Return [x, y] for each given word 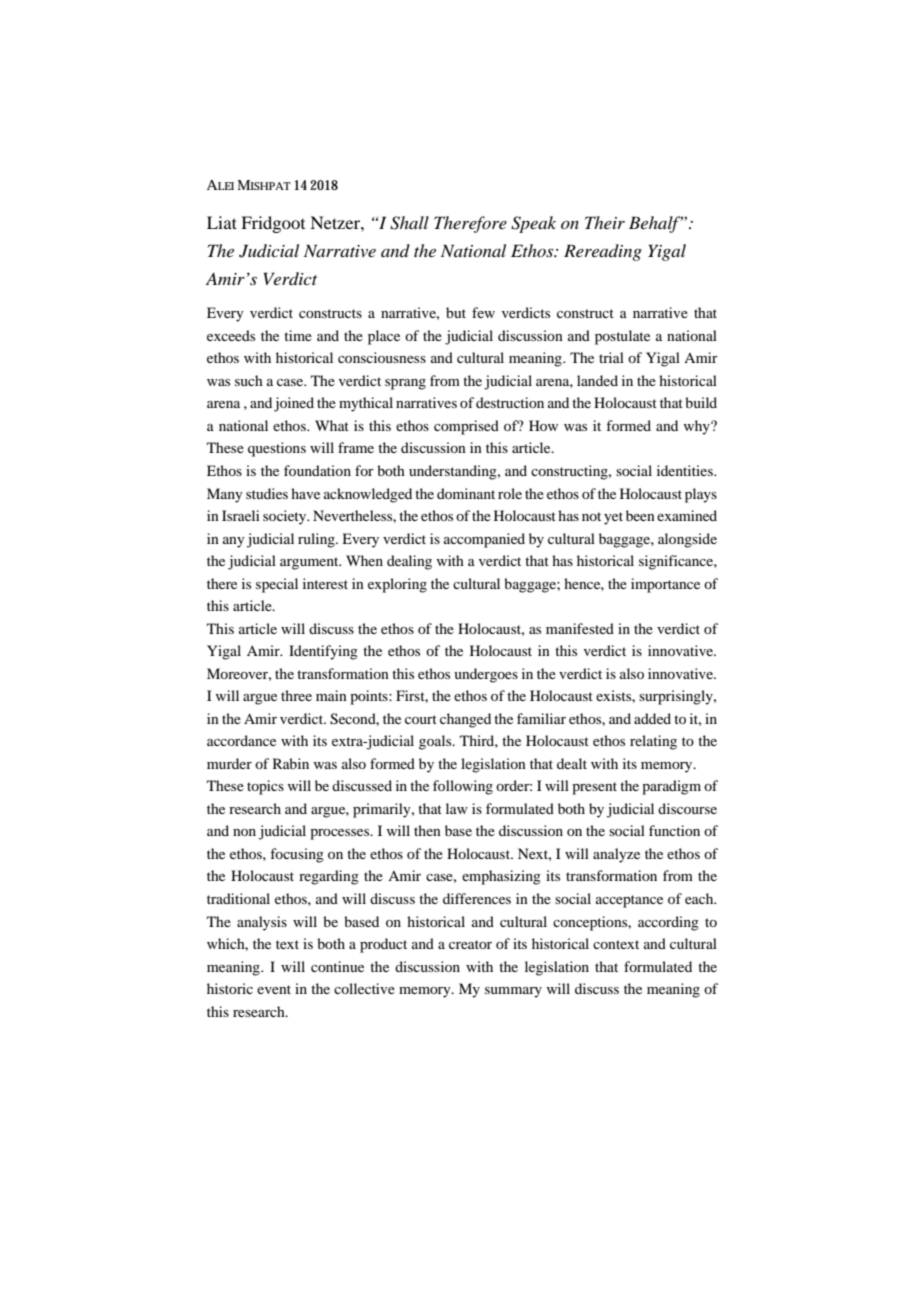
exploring [397, 585]
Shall [409, 223]
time [298, 335]
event [274, 989]
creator [470, 944]
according [668, 923]
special [277, 585]
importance [665, 585]
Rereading [603, 252]
